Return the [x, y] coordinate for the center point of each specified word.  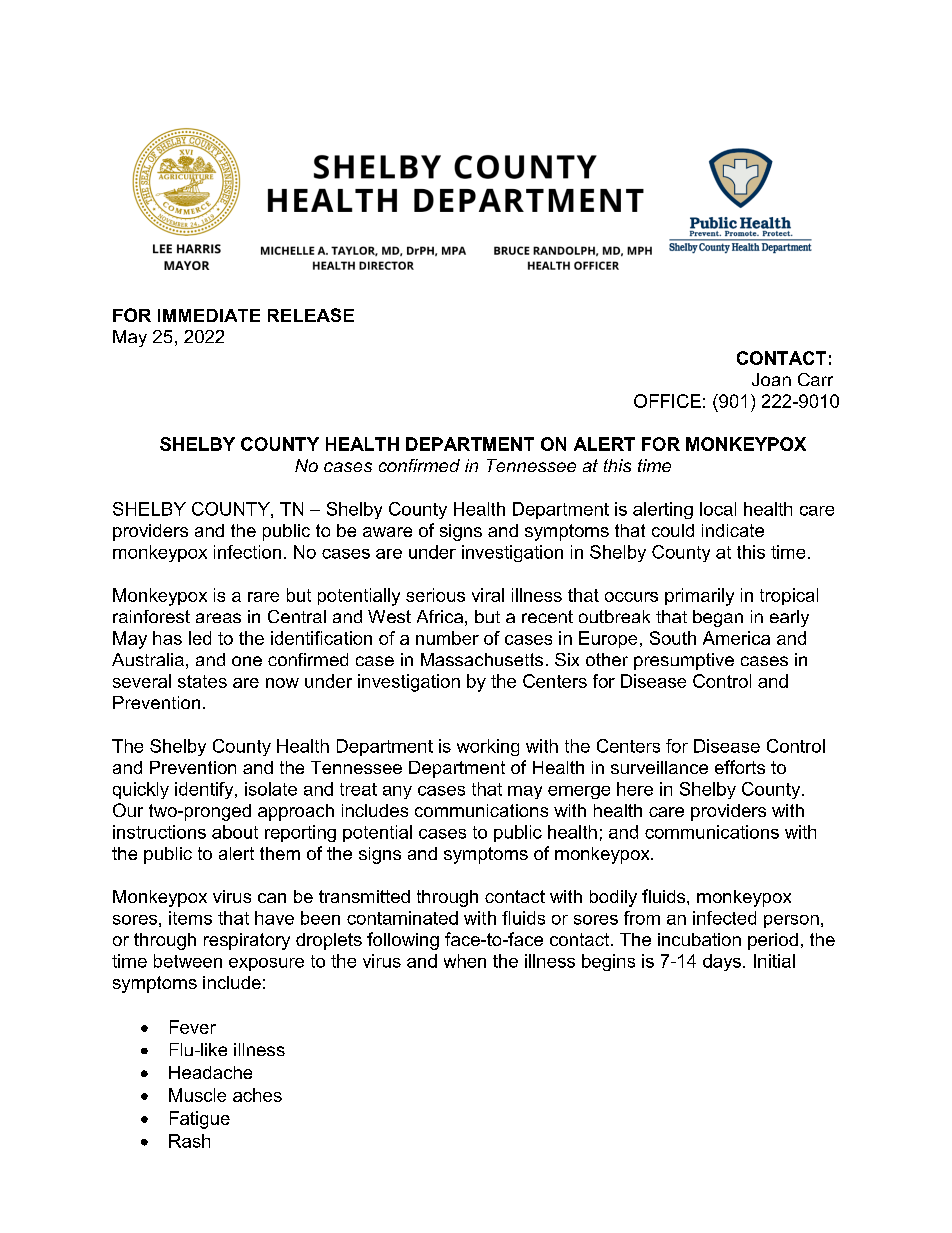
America [736, 638]
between [188, 961]
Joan [771, 379]
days [722, 962]
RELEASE [311, 315]
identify [205, 790]
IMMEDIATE [209, 315]
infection [247, 552]
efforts [740, 767]
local [718, 509]
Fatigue [200, 1120]
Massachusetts [482, 659]
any [397, 792]
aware [387, 532]
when [465, 961]
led [200, 638]
